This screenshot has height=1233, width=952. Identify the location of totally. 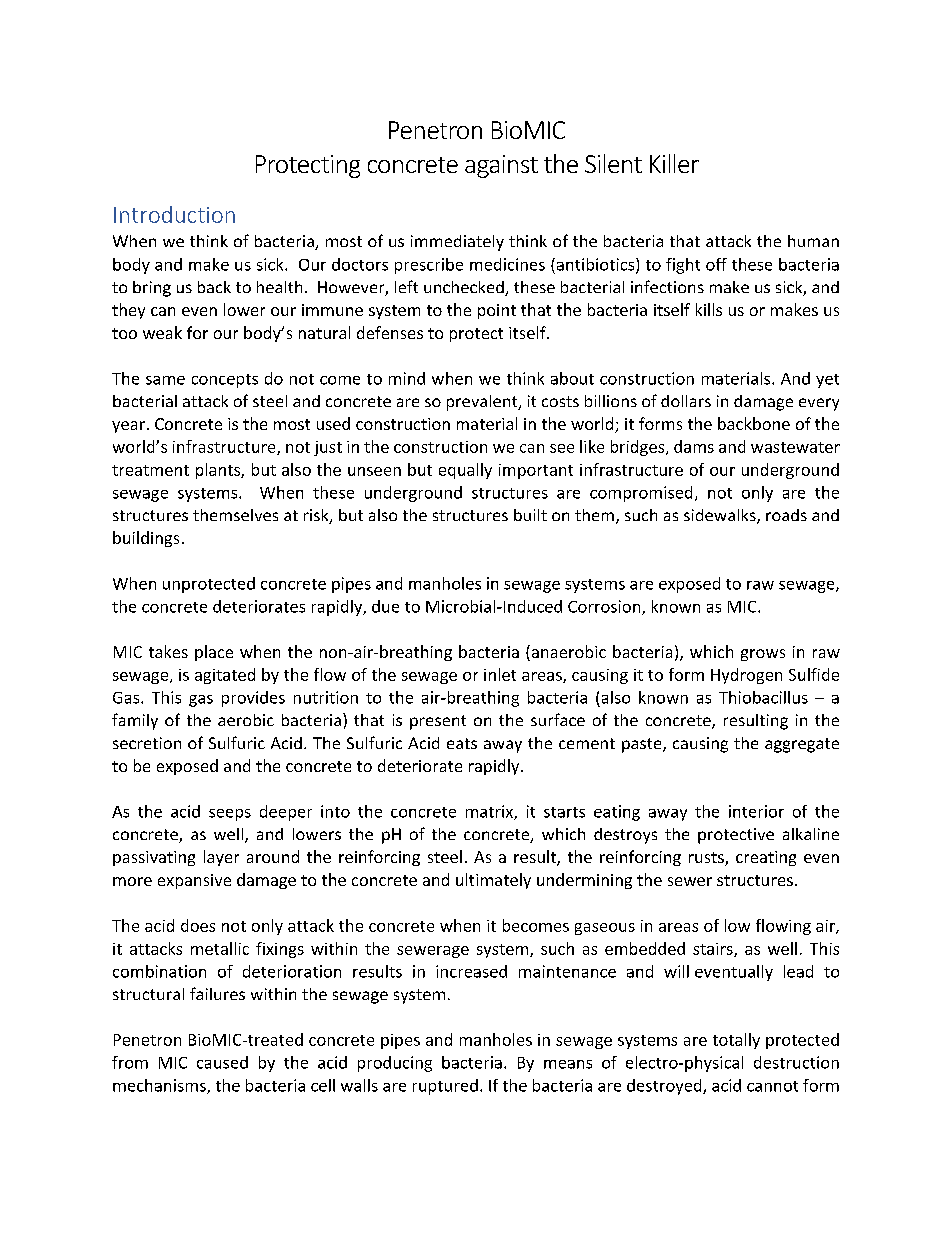
(736, 1041).
